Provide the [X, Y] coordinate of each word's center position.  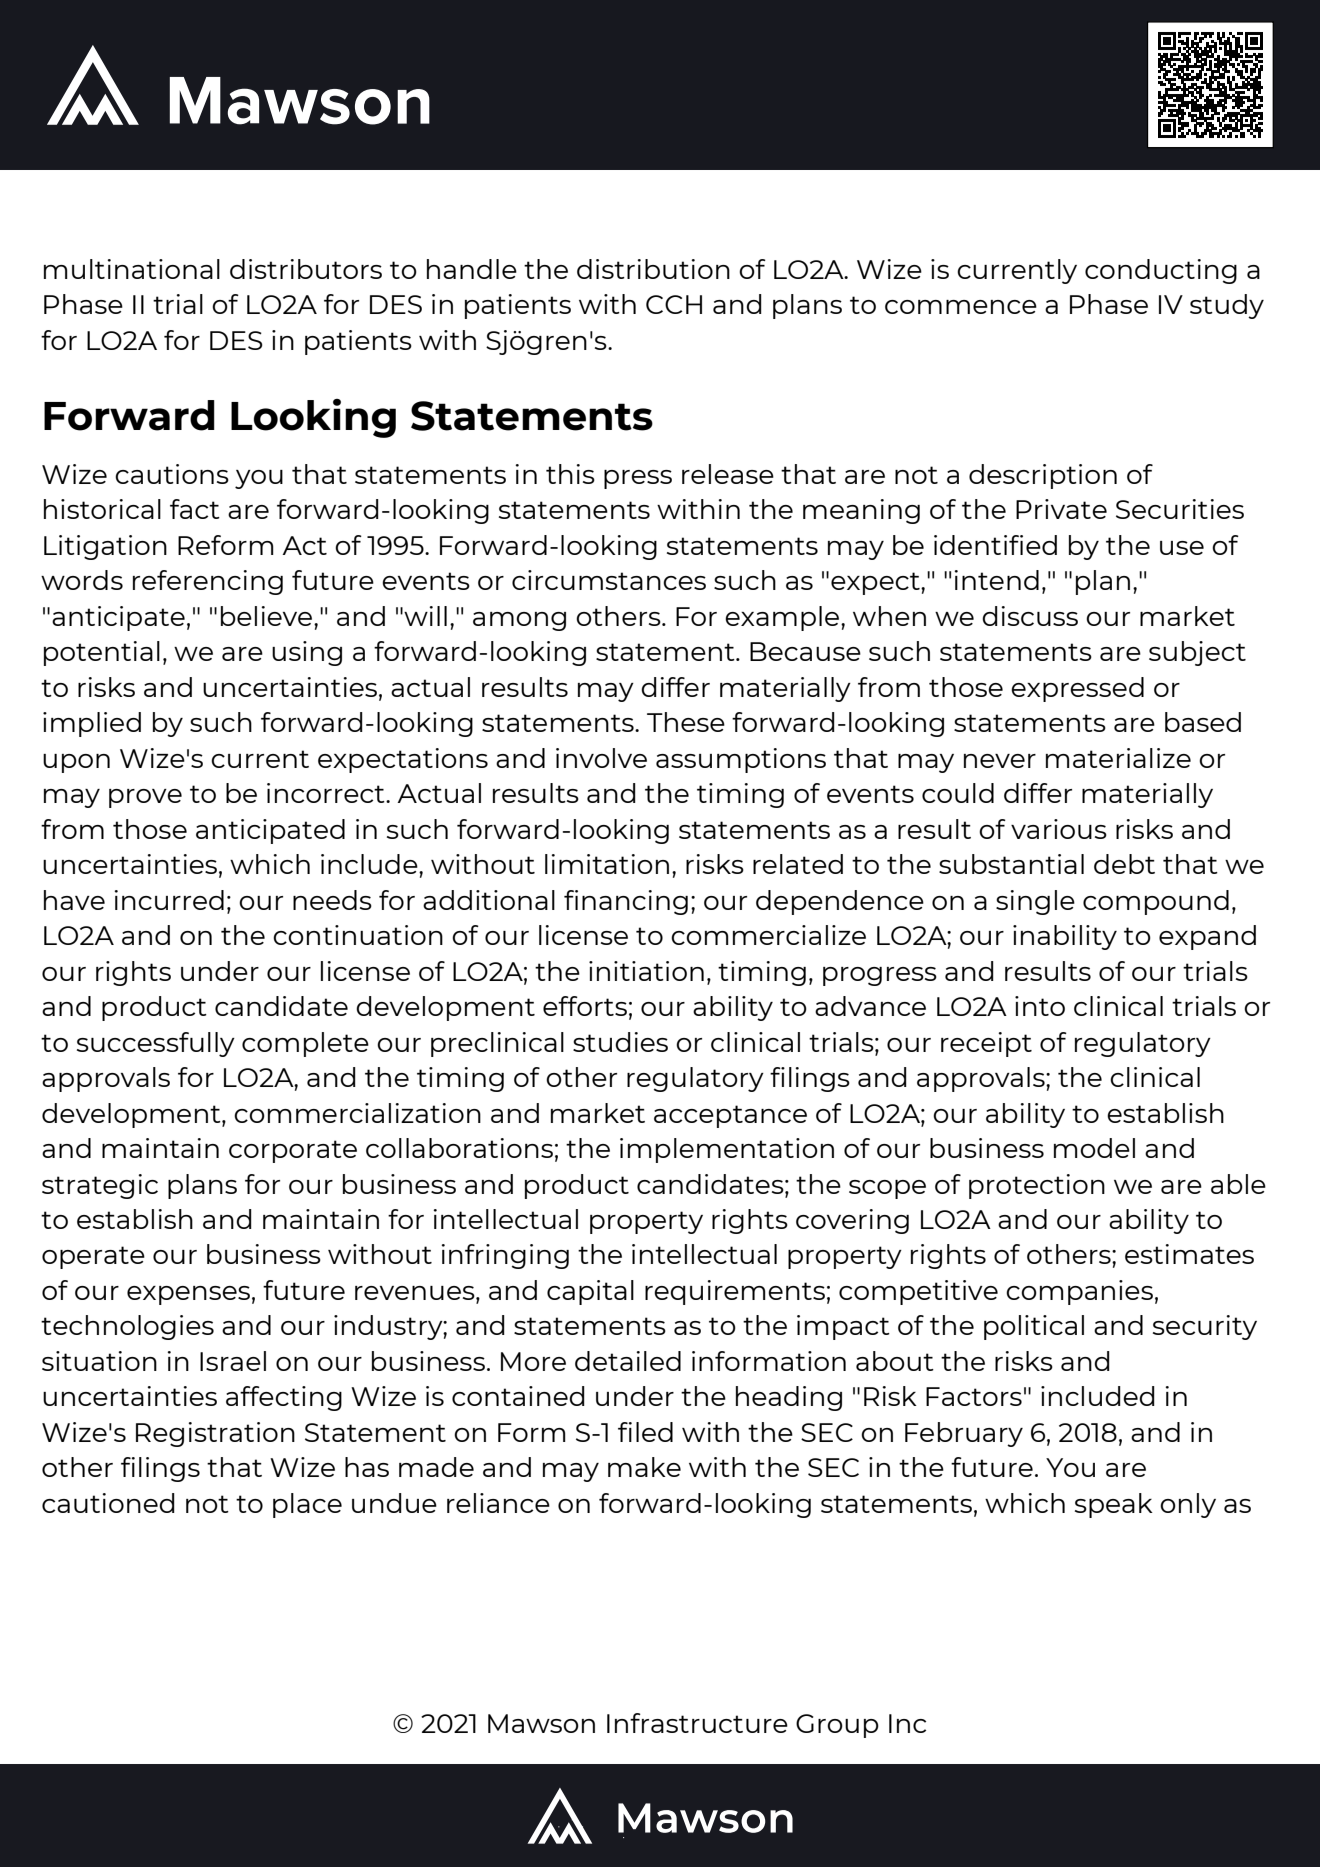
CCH [674, 304]
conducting [1161, 271]
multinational [132, 269]
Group [837, 1726]
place [307, 1505]
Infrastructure [697, 1723]
